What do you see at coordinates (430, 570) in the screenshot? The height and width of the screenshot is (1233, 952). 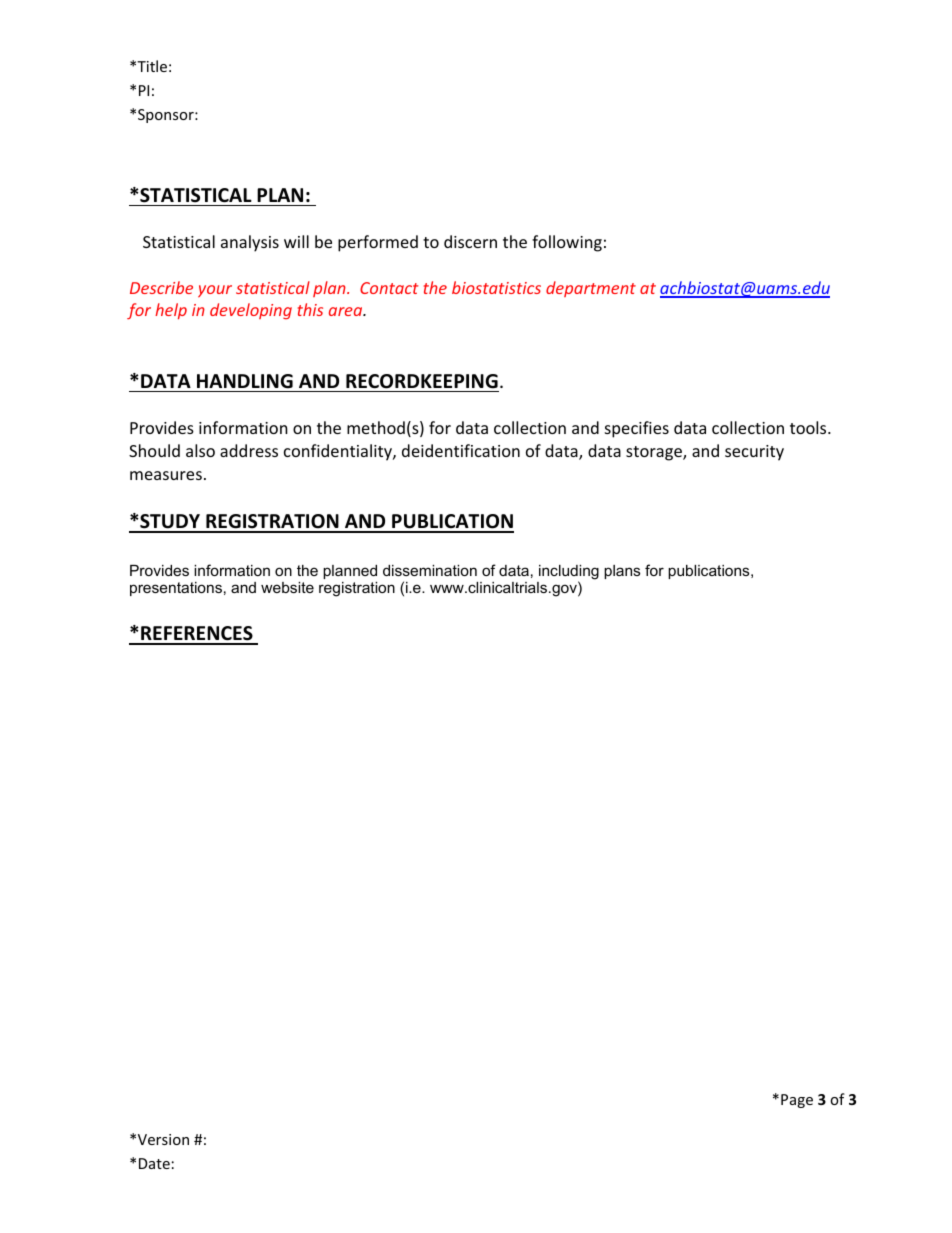 I see `dissemination` at bounding box center [430, 570].
